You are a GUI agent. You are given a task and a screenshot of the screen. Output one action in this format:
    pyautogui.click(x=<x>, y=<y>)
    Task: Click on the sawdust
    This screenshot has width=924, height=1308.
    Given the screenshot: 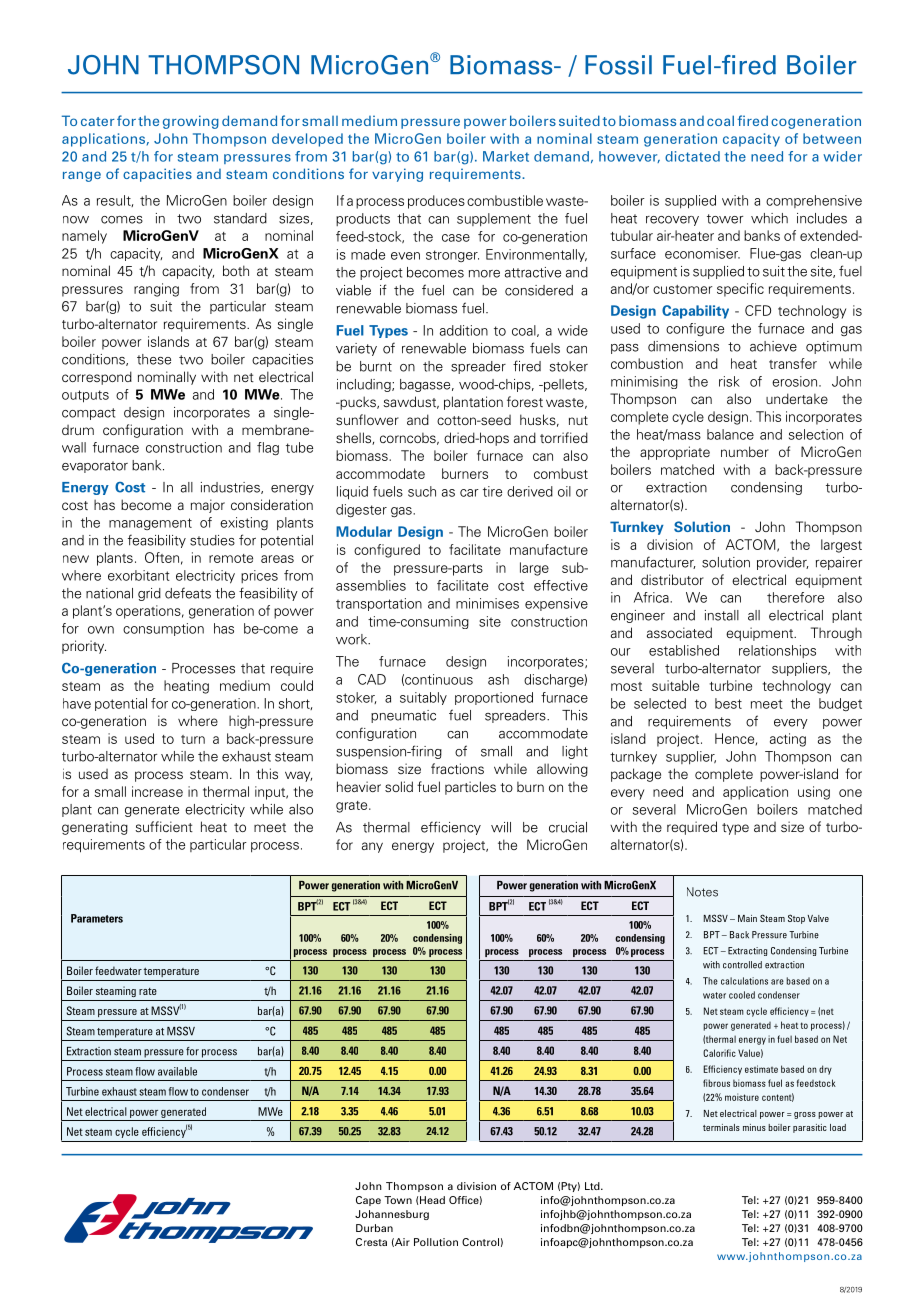 What is the action you would take?
    pyautogui.click(x=411, y=402)
